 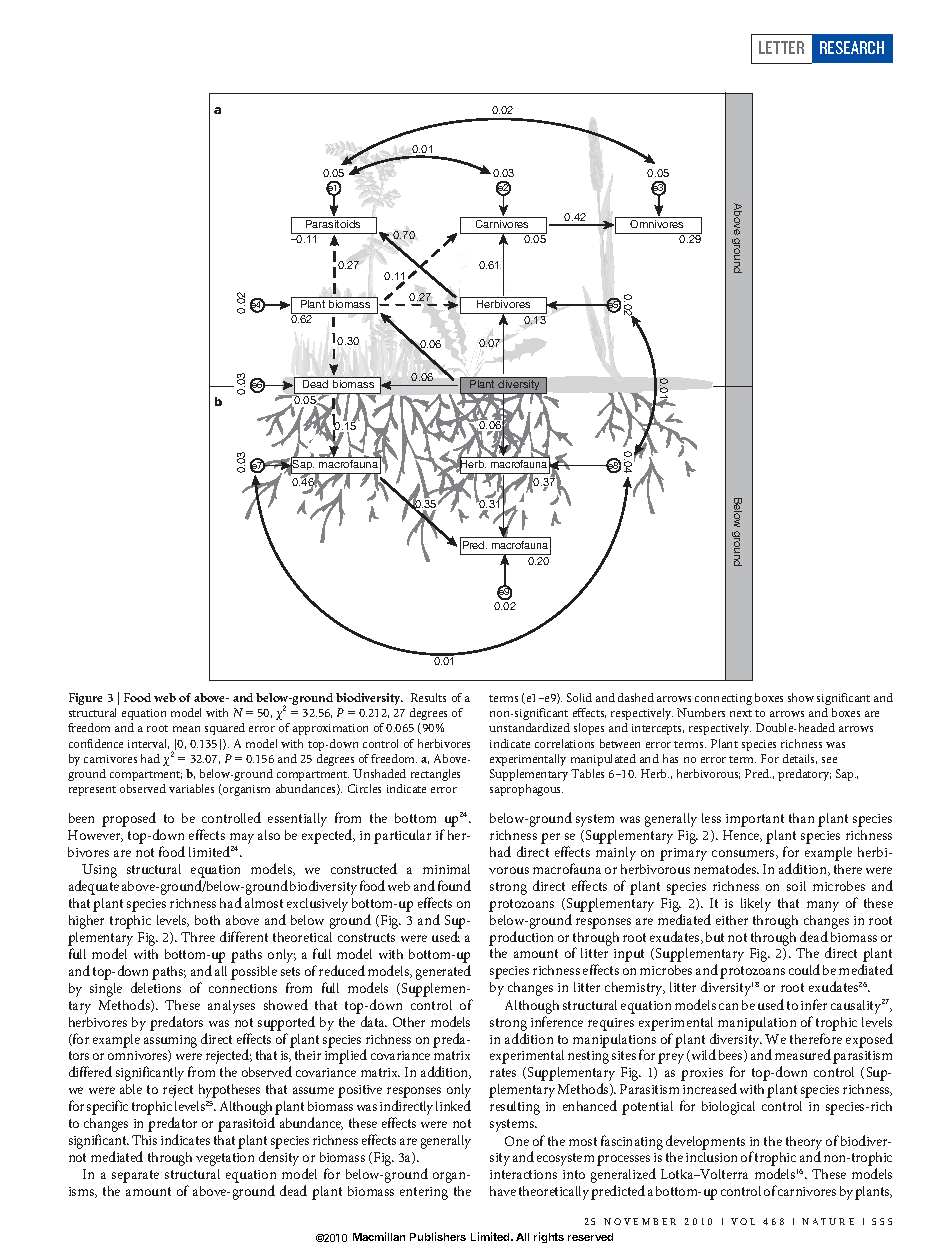 What do you see at coordinates (503, 1191) in the page?
I see `have` at bounding box center [503, 1191].
